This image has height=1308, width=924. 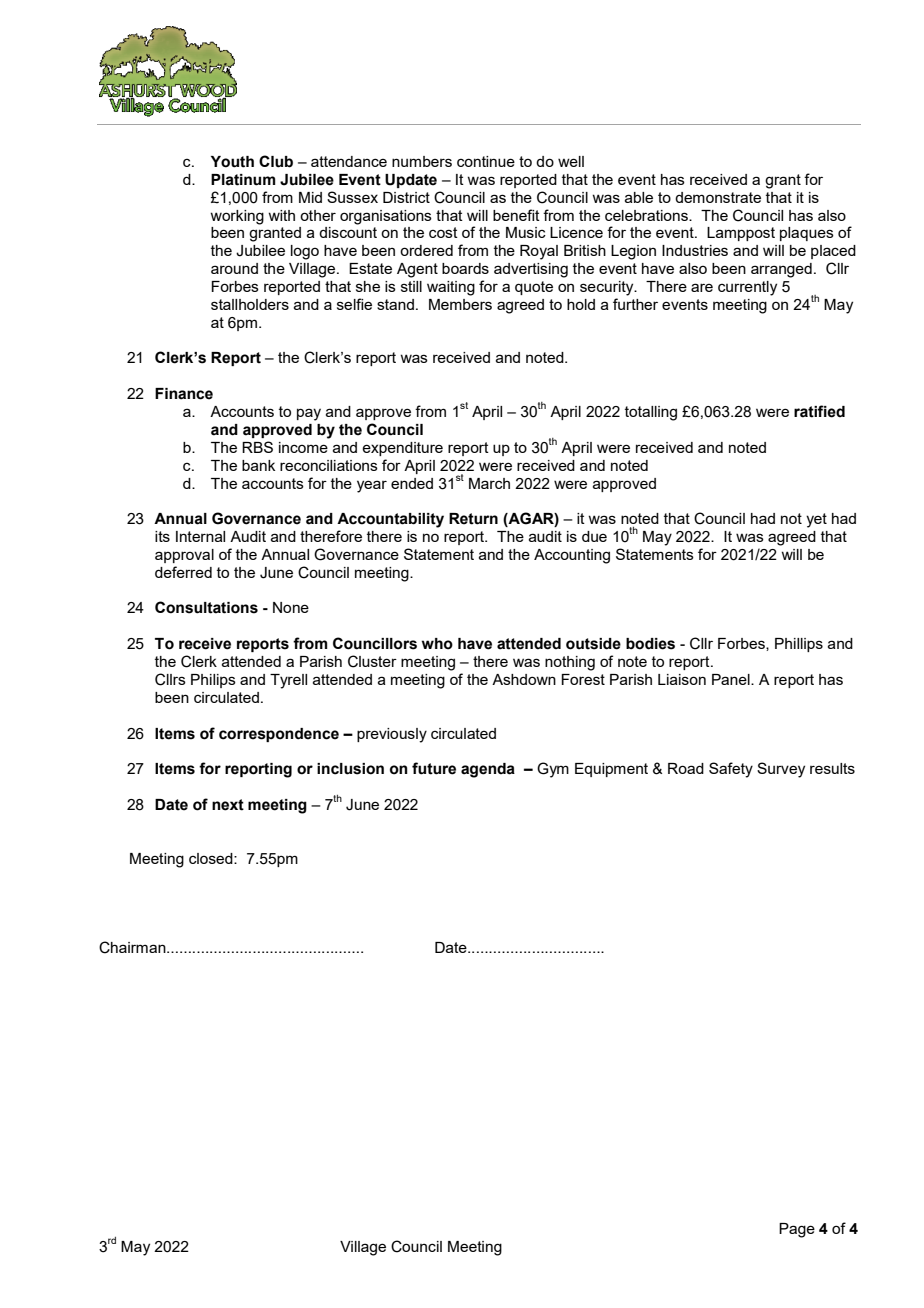 I want to click on Ashdown, so click(x=524, y=679).
